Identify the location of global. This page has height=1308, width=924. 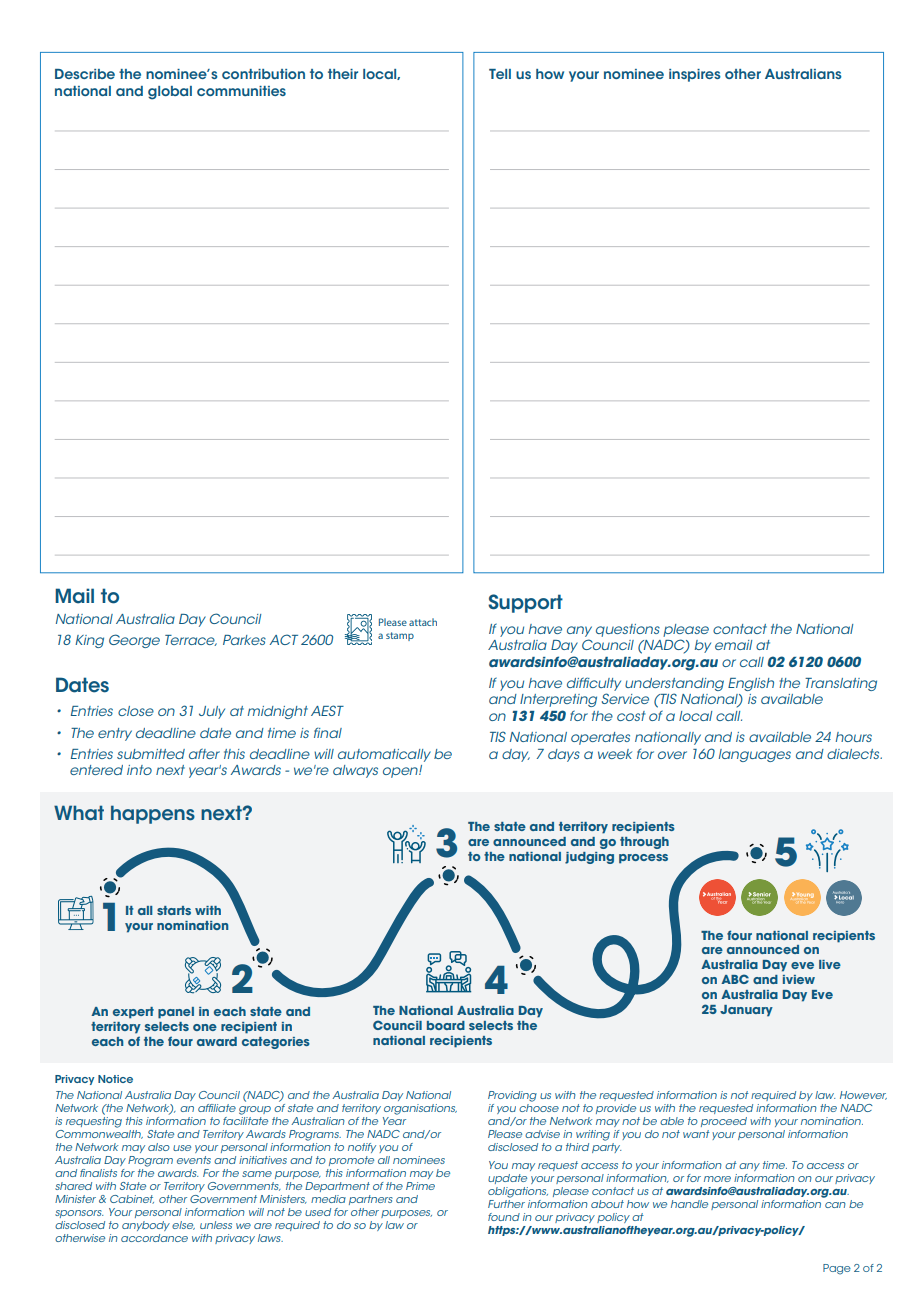
(170, 93).
